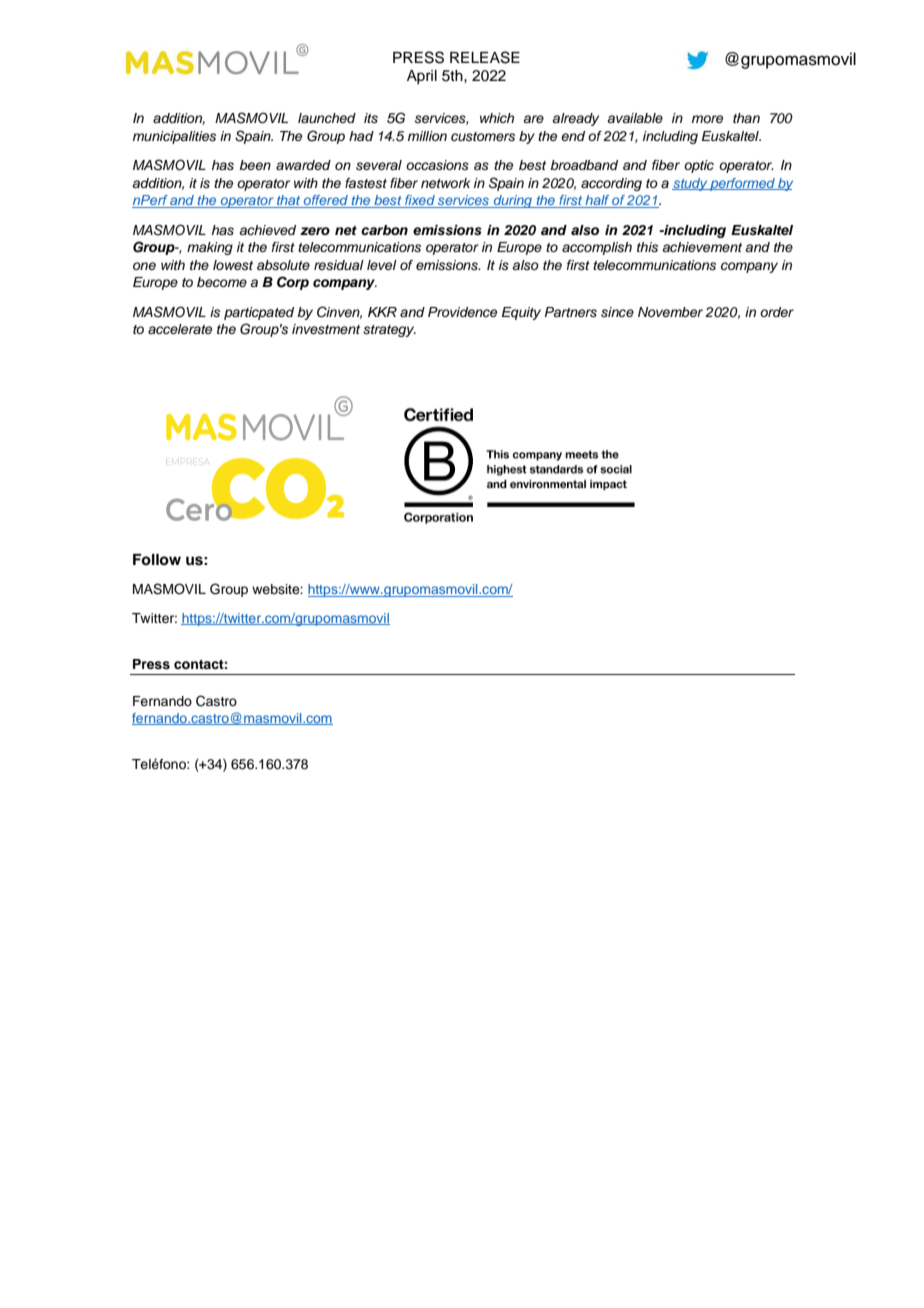 This document has width=924, height=1308. I want to click on Follow, so click(157, 559).
